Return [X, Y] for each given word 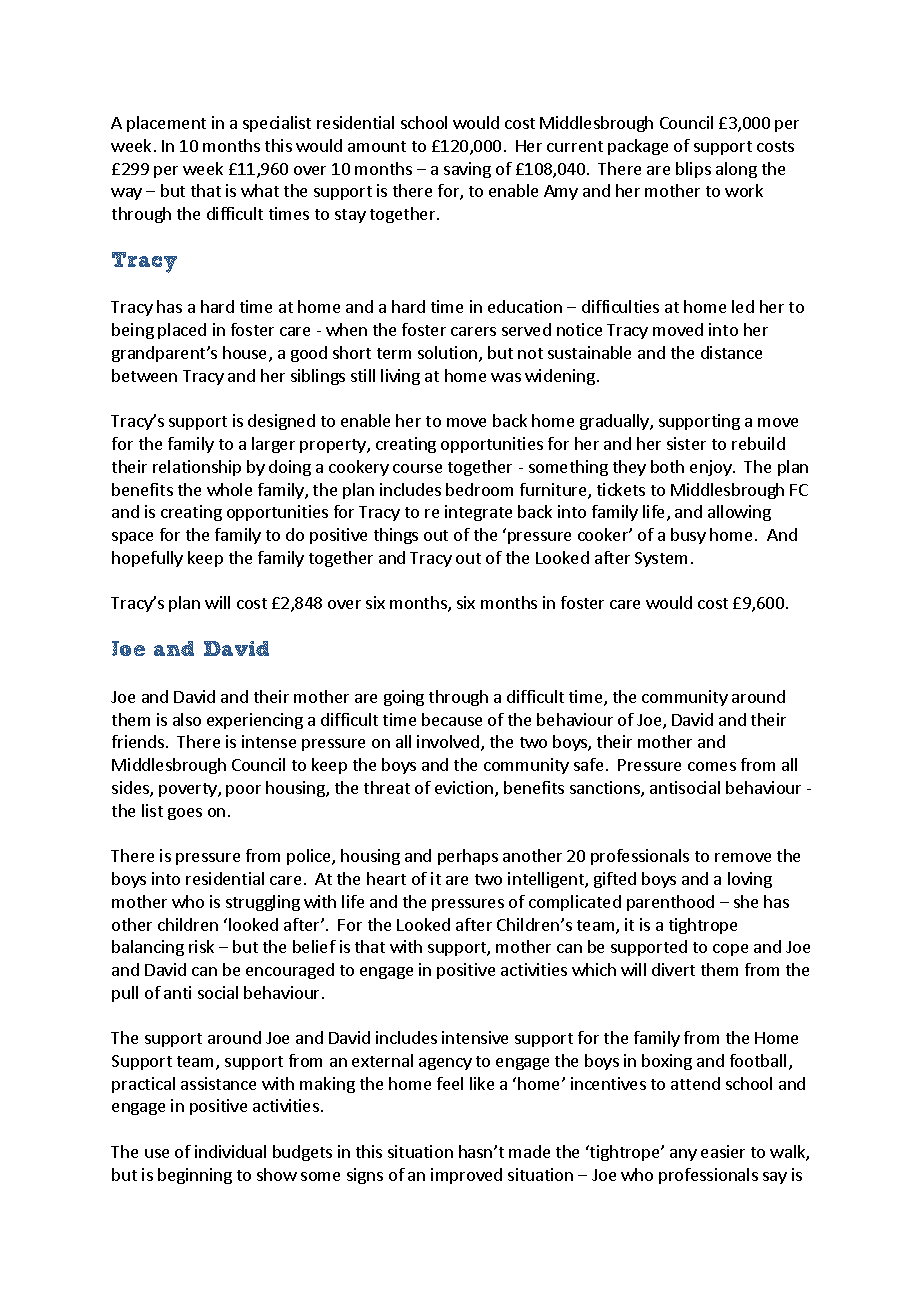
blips [693, 170]
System [661, 559]
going [404, 698]
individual [230, 1151]
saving [467, 170]
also [187, 719]
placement [166, 124]
